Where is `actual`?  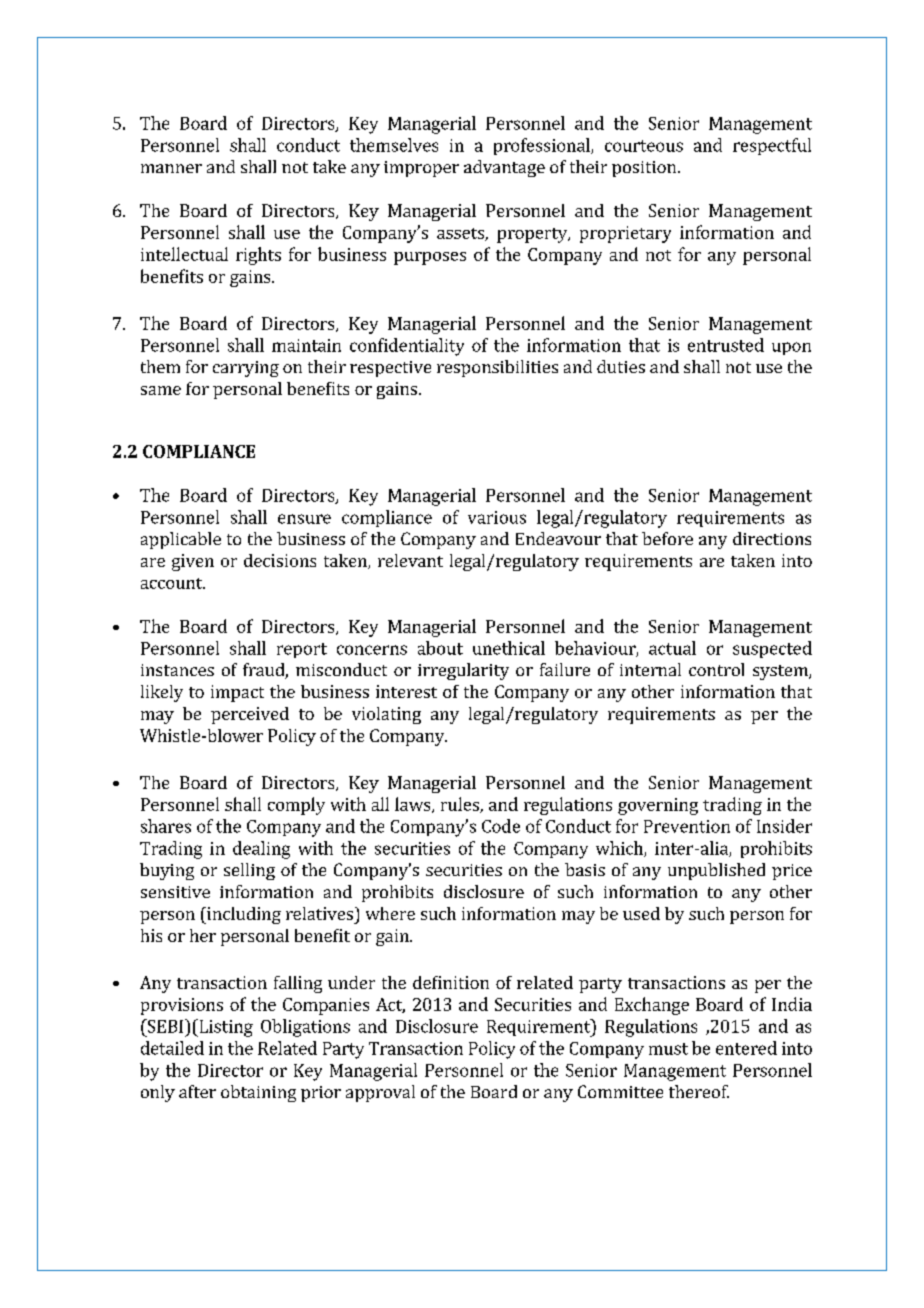 actual is located at coordinates (672, 648).
